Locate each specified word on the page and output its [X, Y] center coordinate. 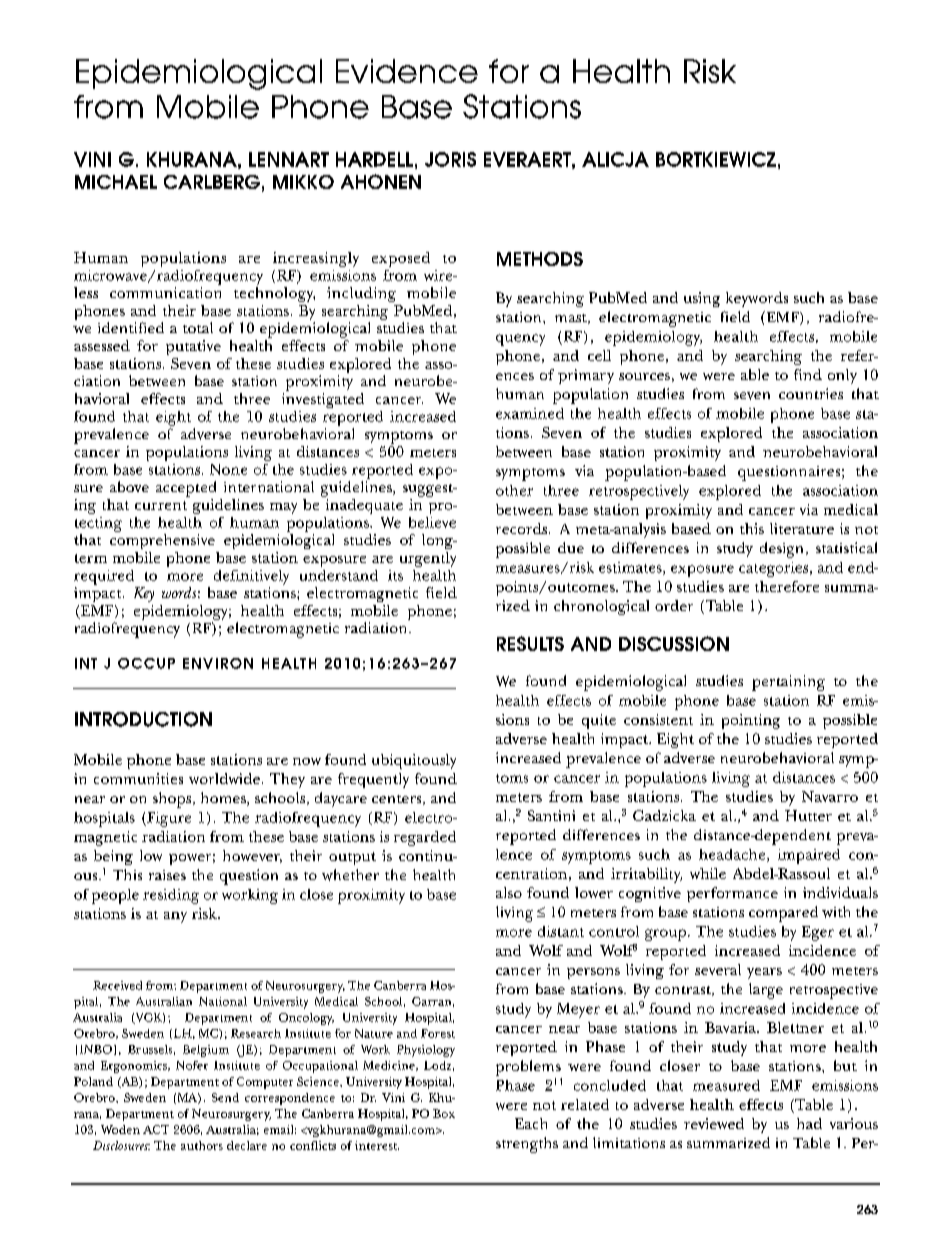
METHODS [540, 259]
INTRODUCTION [143, 719]
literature [802, 528]
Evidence [407, 71]
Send [225, 1097]
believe [432, 522]
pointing [751, 721]
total [198, 327]
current [161, 505]
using [702, 299]
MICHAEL [116, 182]
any [175, 917]
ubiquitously [414, 761]
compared [783, 914]
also [509, 892]
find [808, 374]
